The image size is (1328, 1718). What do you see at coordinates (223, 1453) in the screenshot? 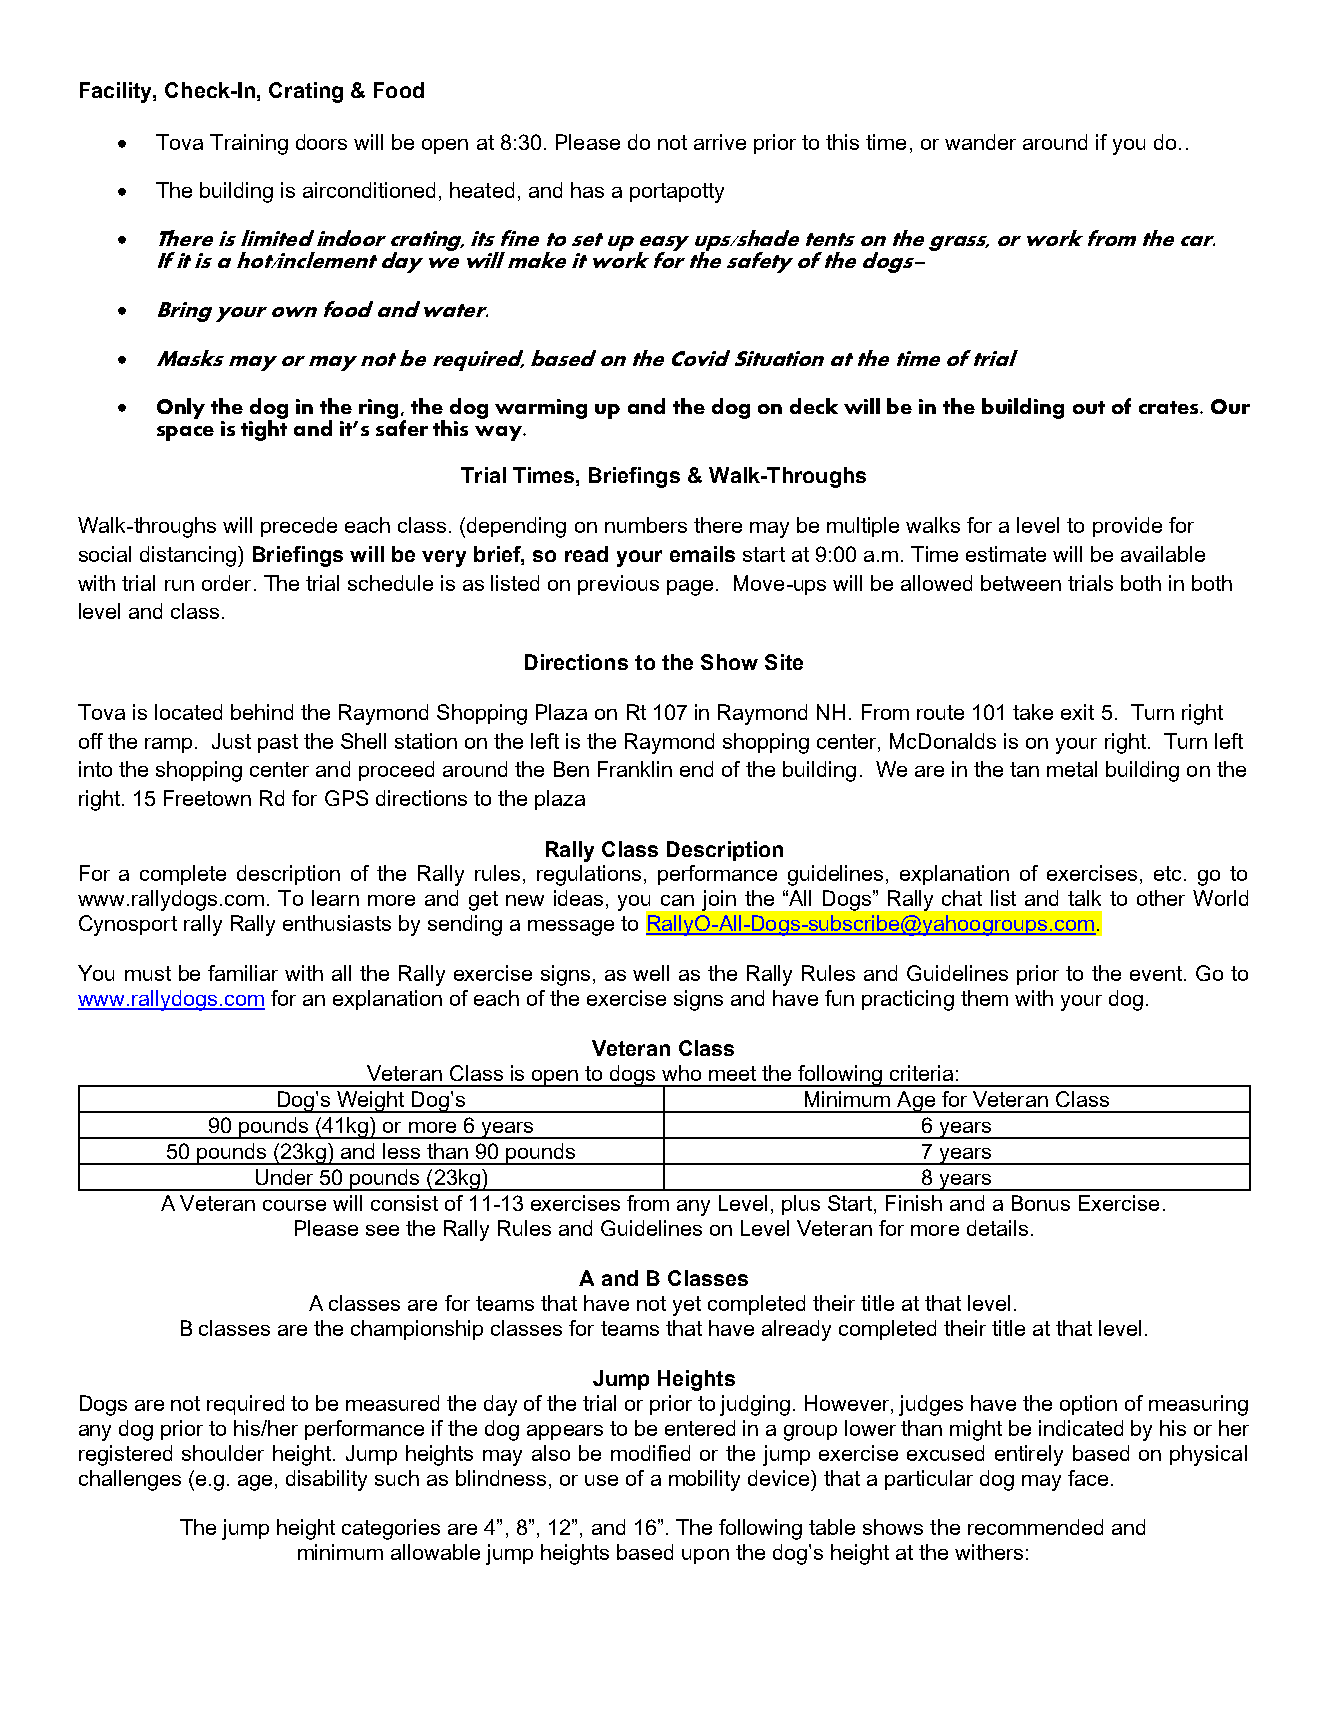
I see `shoulder` at bounding box center [223, 1453].
